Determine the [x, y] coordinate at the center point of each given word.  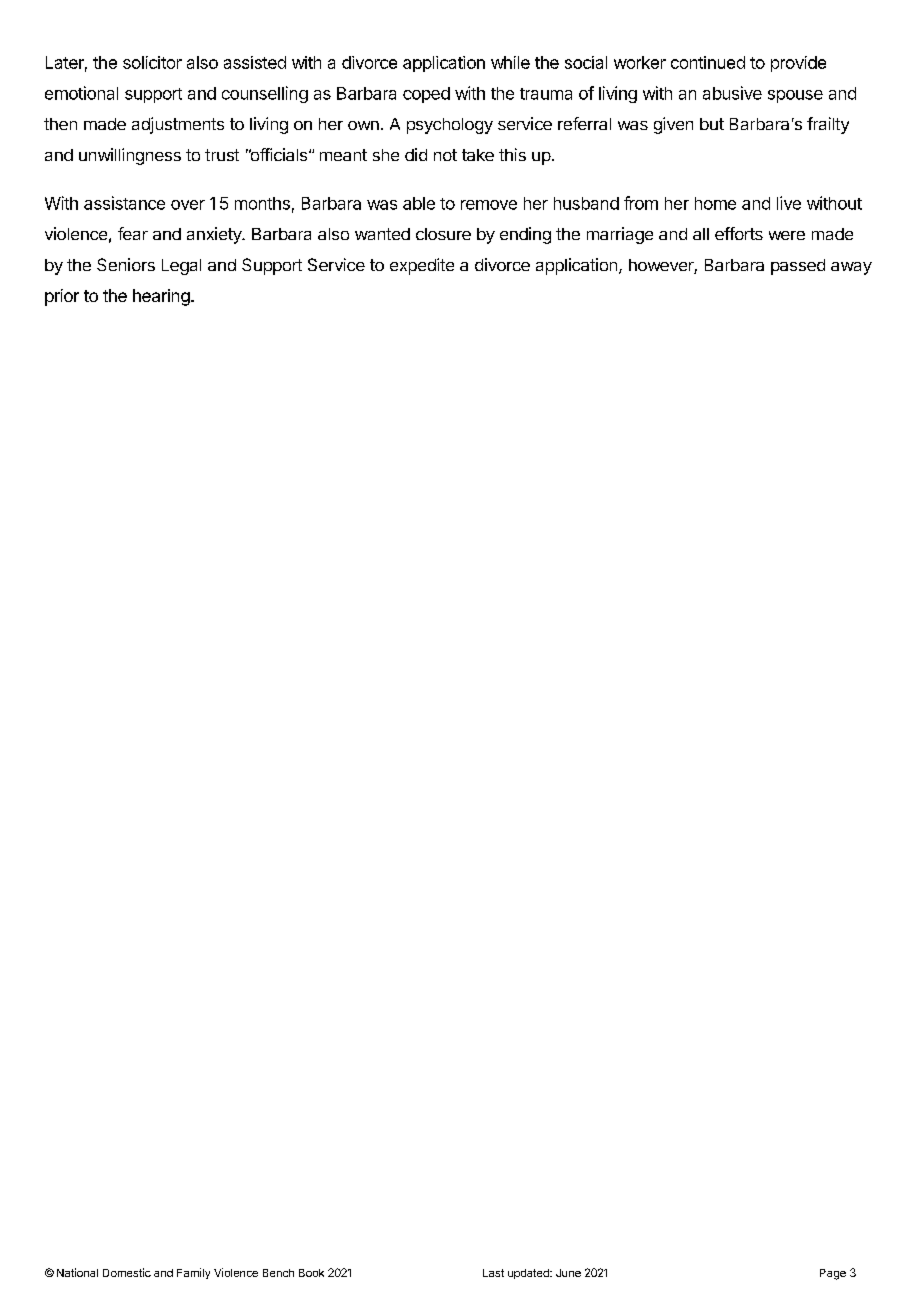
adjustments [178, 125]
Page [833, 1274]
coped [426, 95]
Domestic [127, 1272]
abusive [732, 93]
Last [493, 1273]
